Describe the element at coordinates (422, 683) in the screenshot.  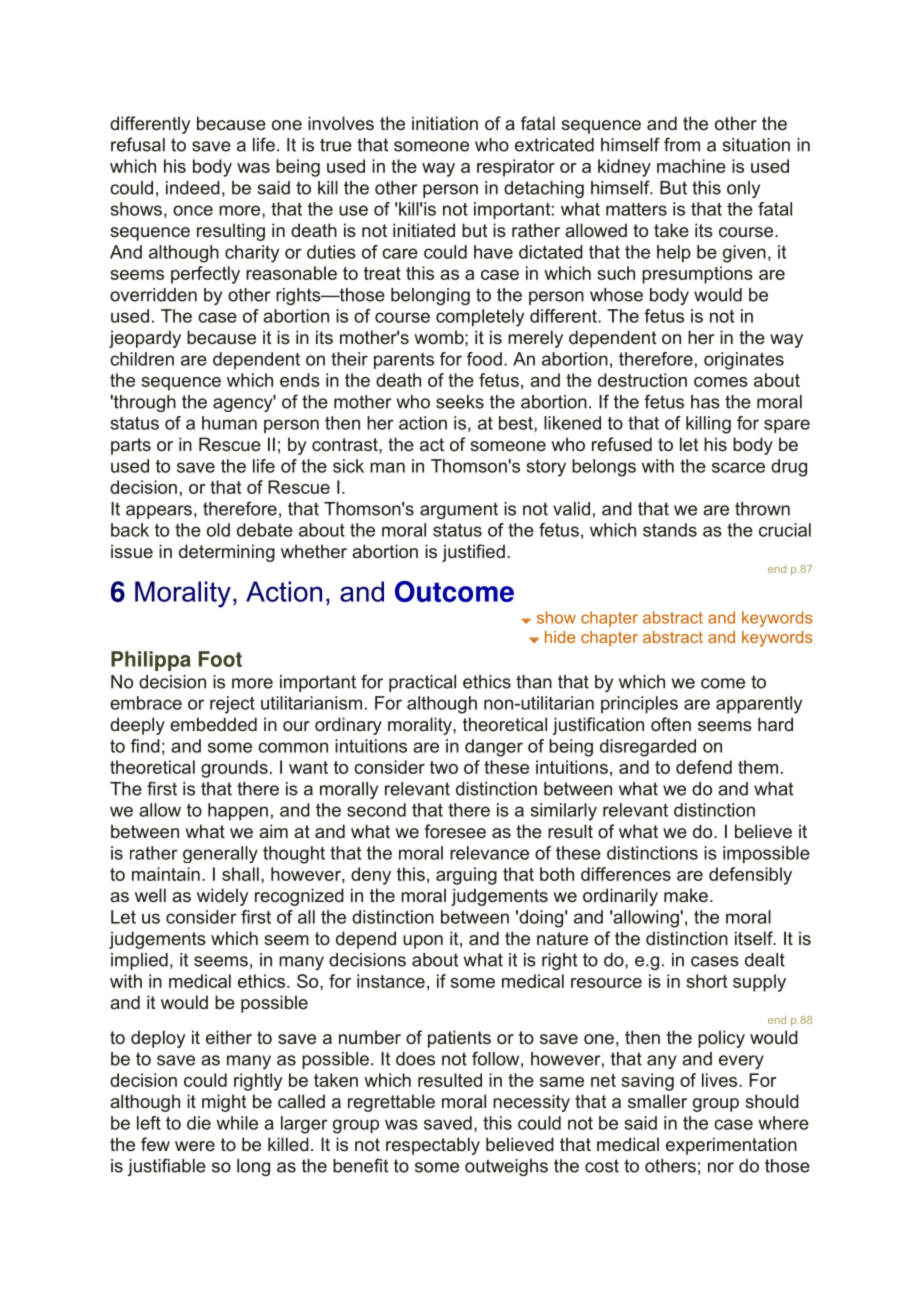
I see `practical` at that location.
